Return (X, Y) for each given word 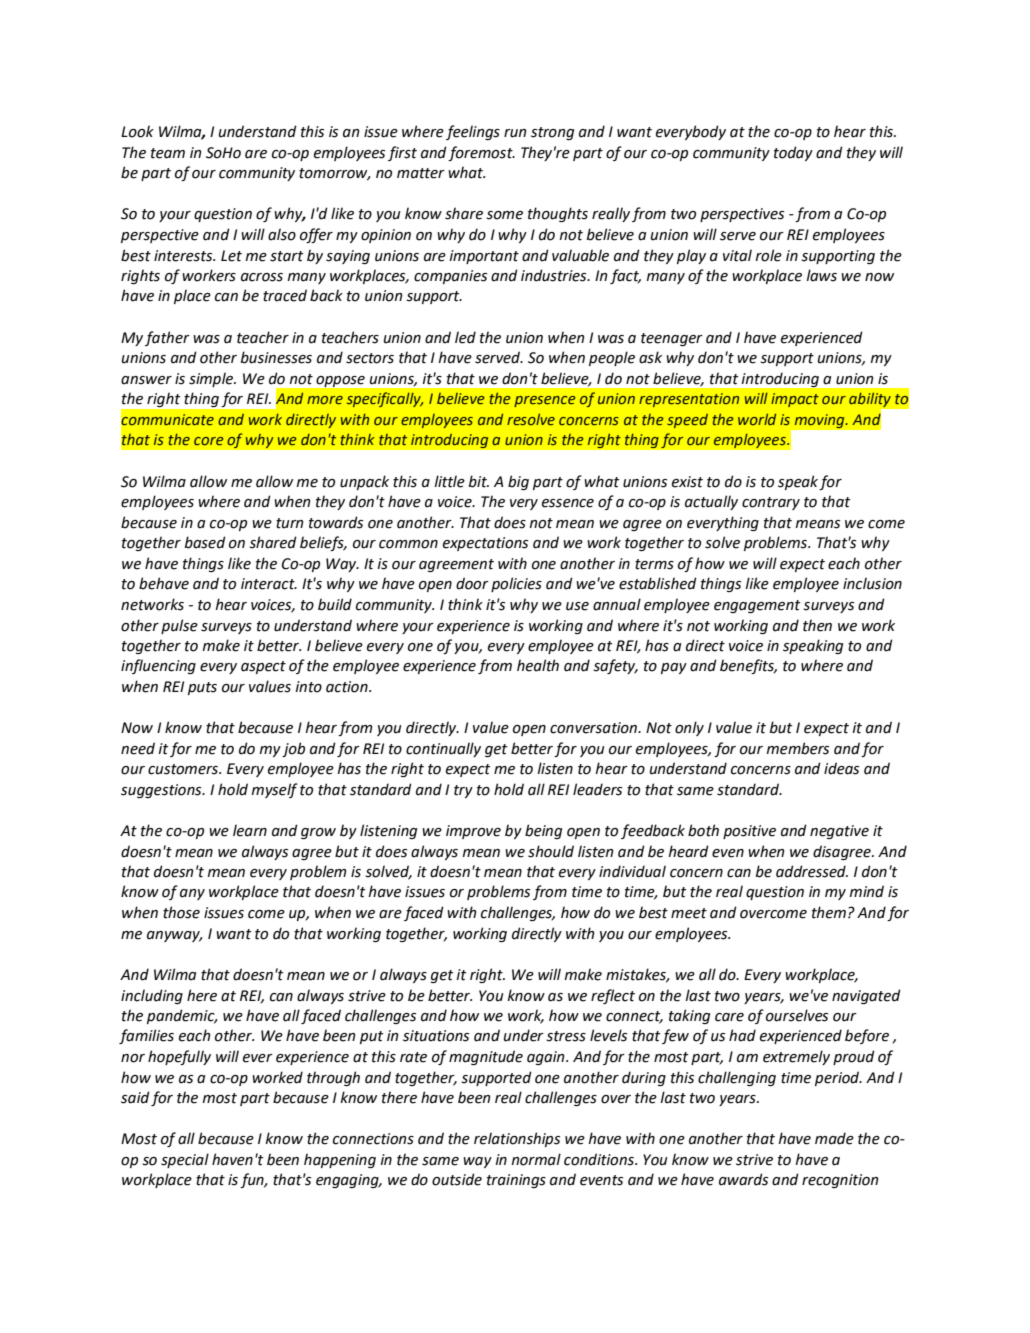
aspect (263, 667)
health (538, 665)
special (185, 1160)
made (834, 1138)
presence (545, 401)
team (168, 153)
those (181, 912)
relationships (517, 1139)
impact (795, 400)
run (515, 133)
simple (212, 379)
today (793, 153)
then (817, 625)
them (829, 912)
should (551, 851)
